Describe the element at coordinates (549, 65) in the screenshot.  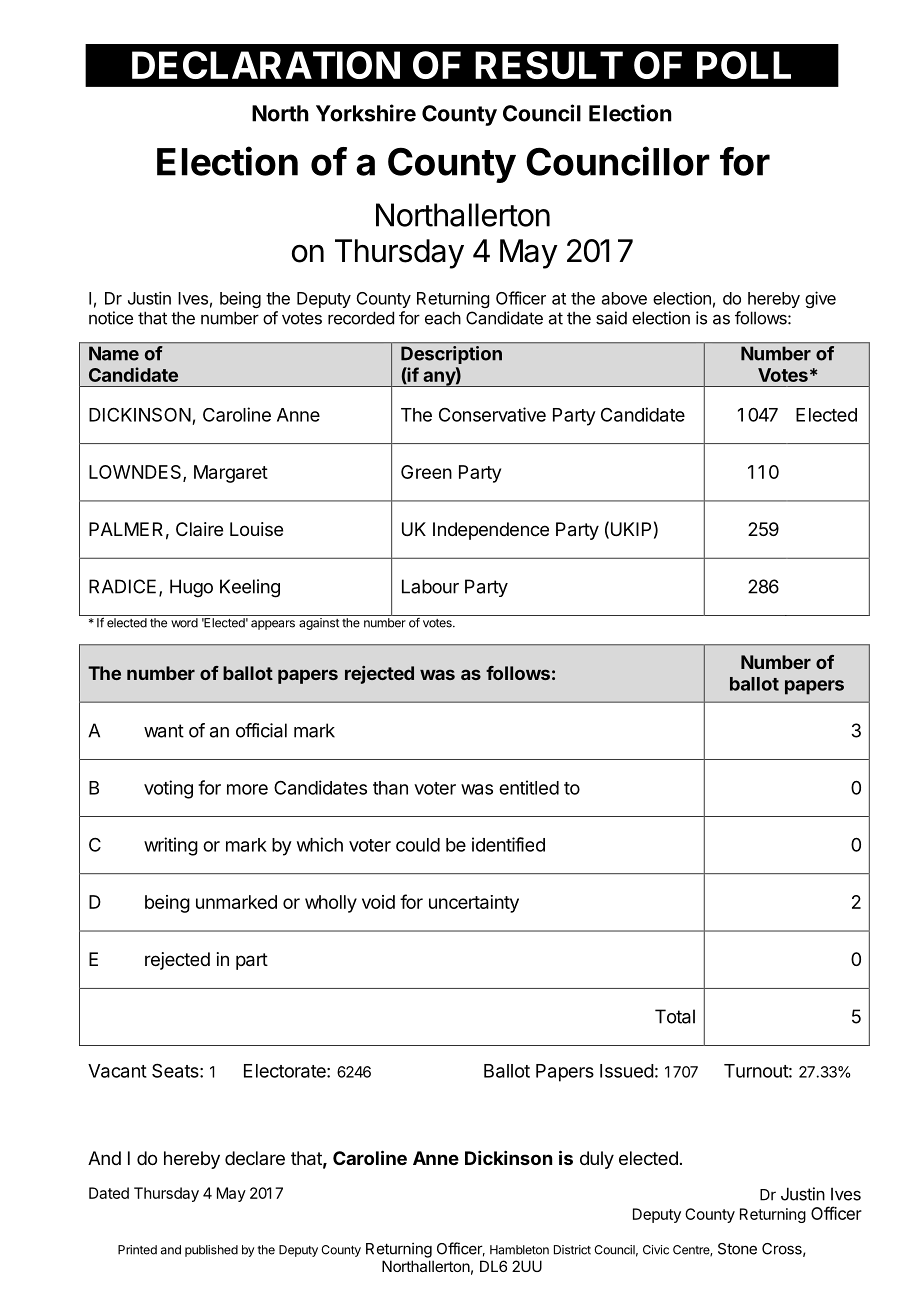
I see `RESULT` at that location.
